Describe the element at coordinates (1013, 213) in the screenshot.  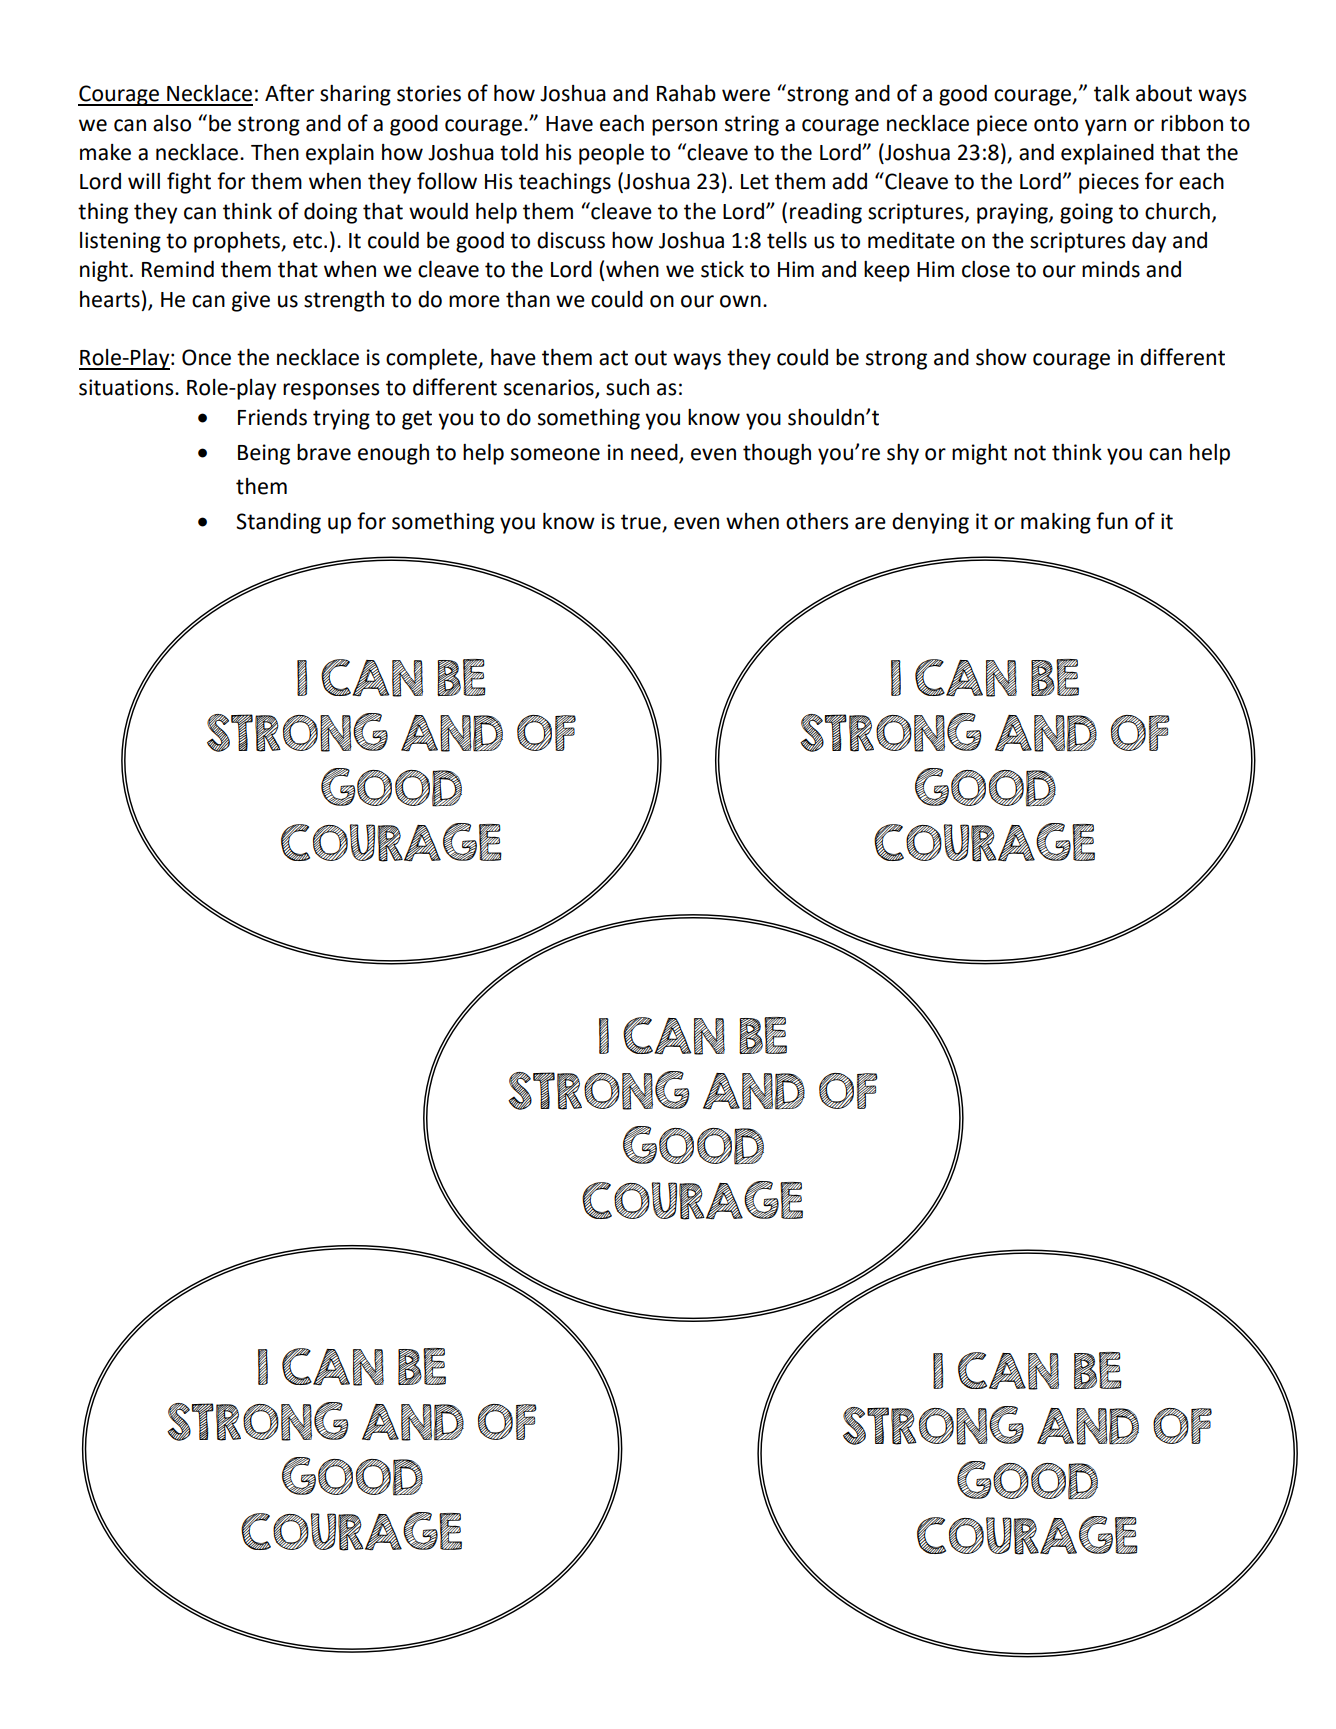
I see `praying` at that location.
